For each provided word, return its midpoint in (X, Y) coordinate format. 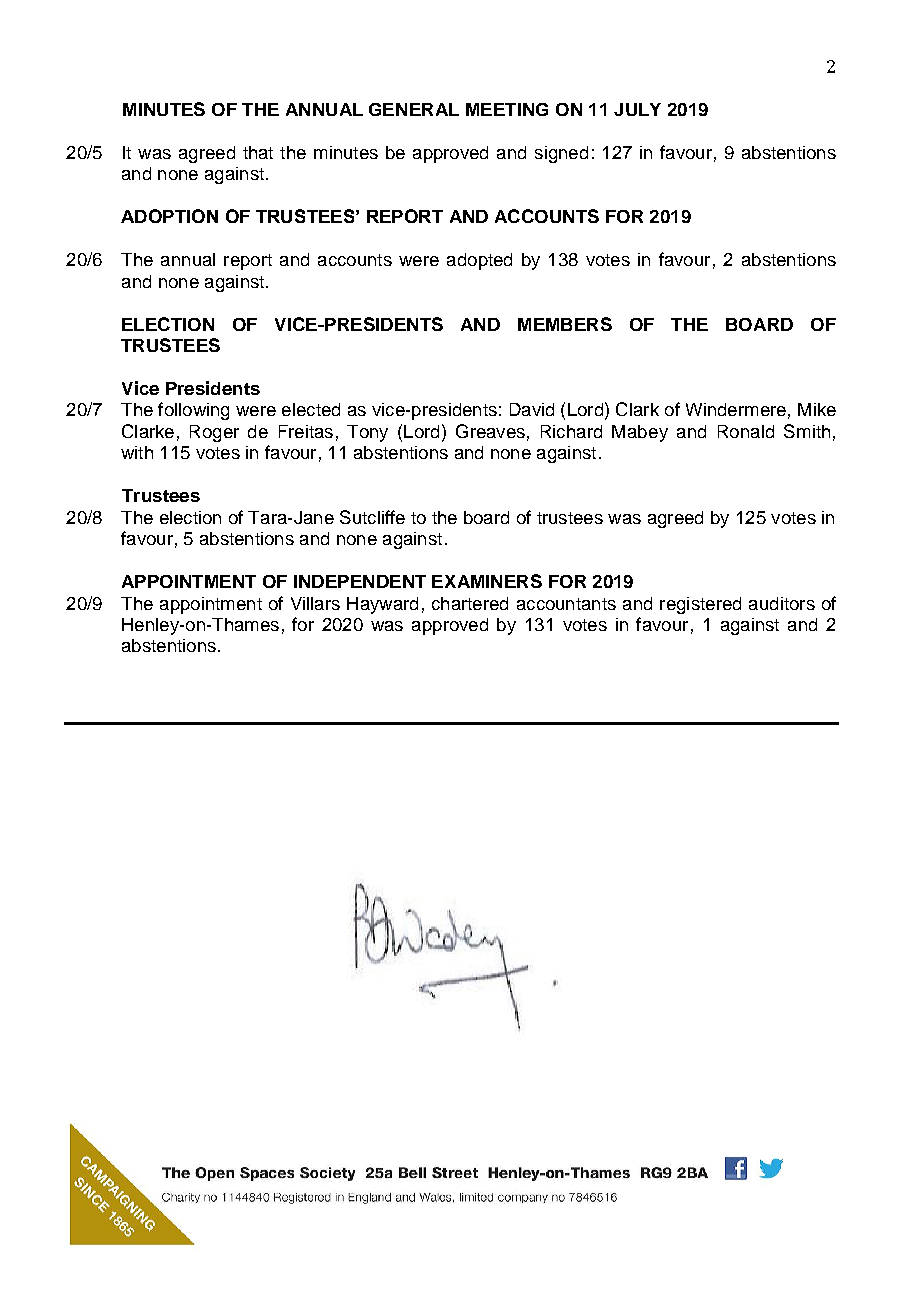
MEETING (507, 109)
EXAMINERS (487, 581)
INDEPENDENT (360, 581)
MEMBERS (565, 324)
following (193, 411)
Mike (817, 409)
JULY (637, 109)
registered (700, 605)
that (258, 152)
